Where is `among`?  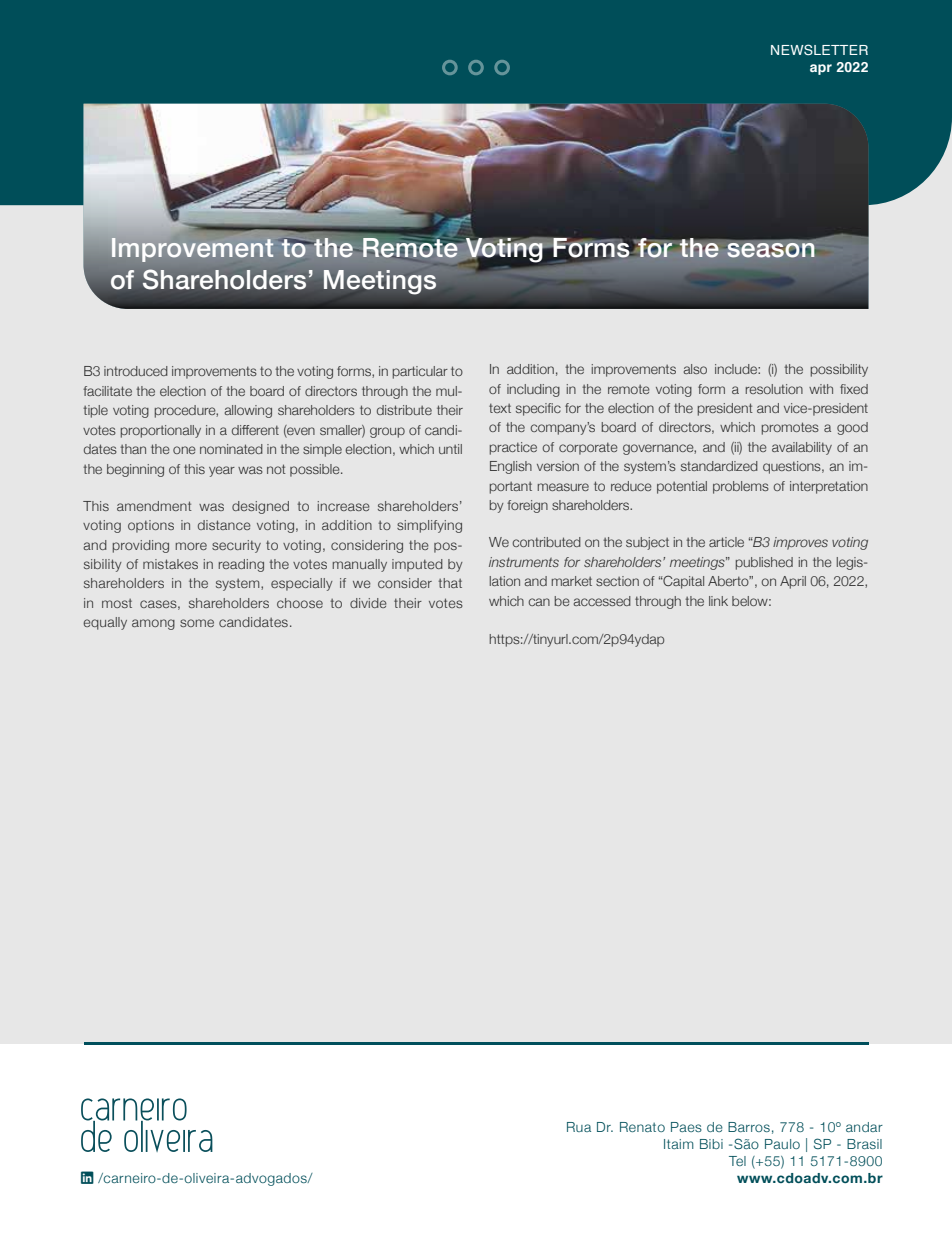 among is located at coordinates (153, 624).
